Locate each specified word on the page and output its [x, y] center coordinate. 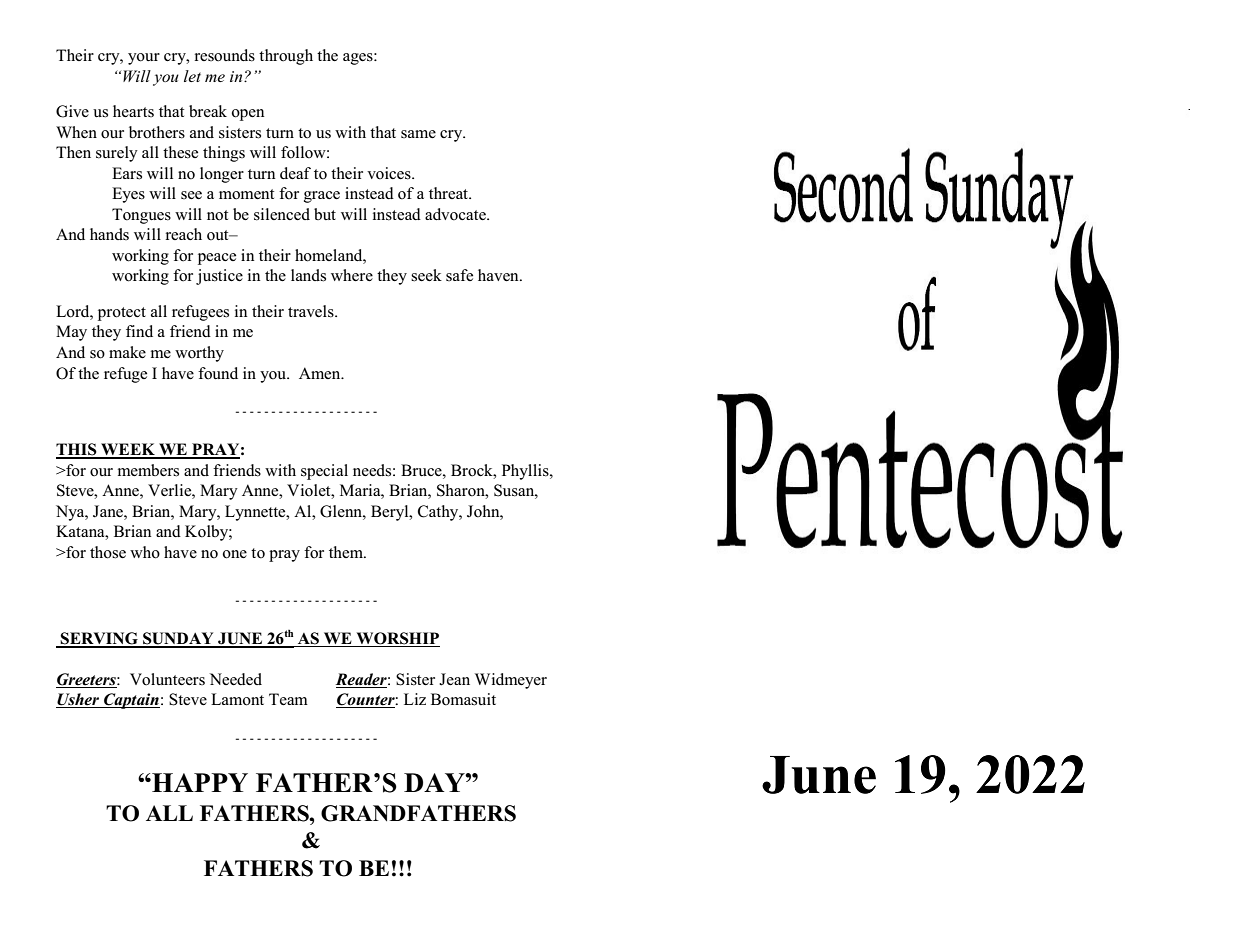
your [144, 59]
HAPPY [199, 782]
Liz [415, 699]
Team [288, 699]
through [286, 57]
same [418, 134]
